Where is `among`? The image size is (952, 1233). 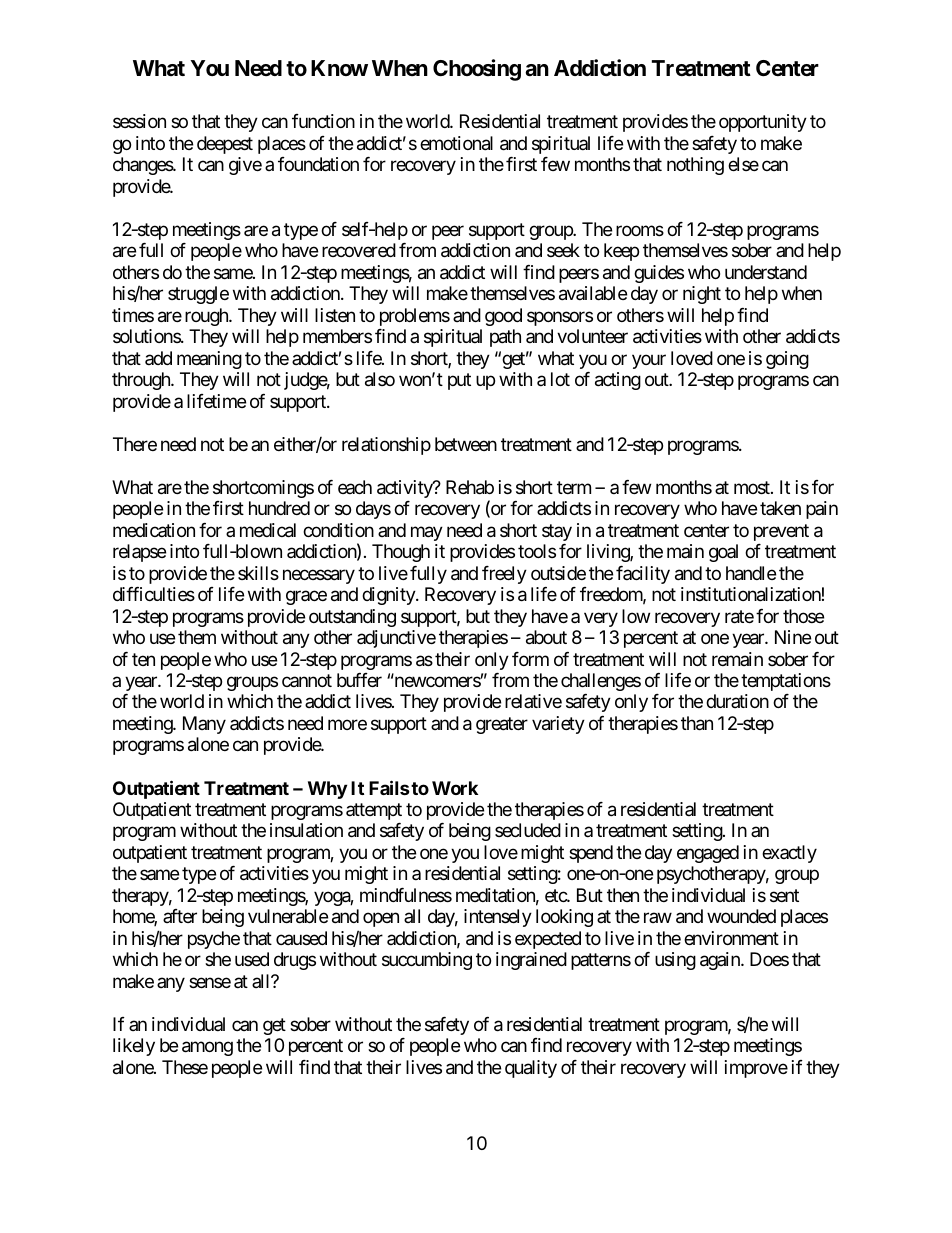 among is located at coordinates (207, 1049).
